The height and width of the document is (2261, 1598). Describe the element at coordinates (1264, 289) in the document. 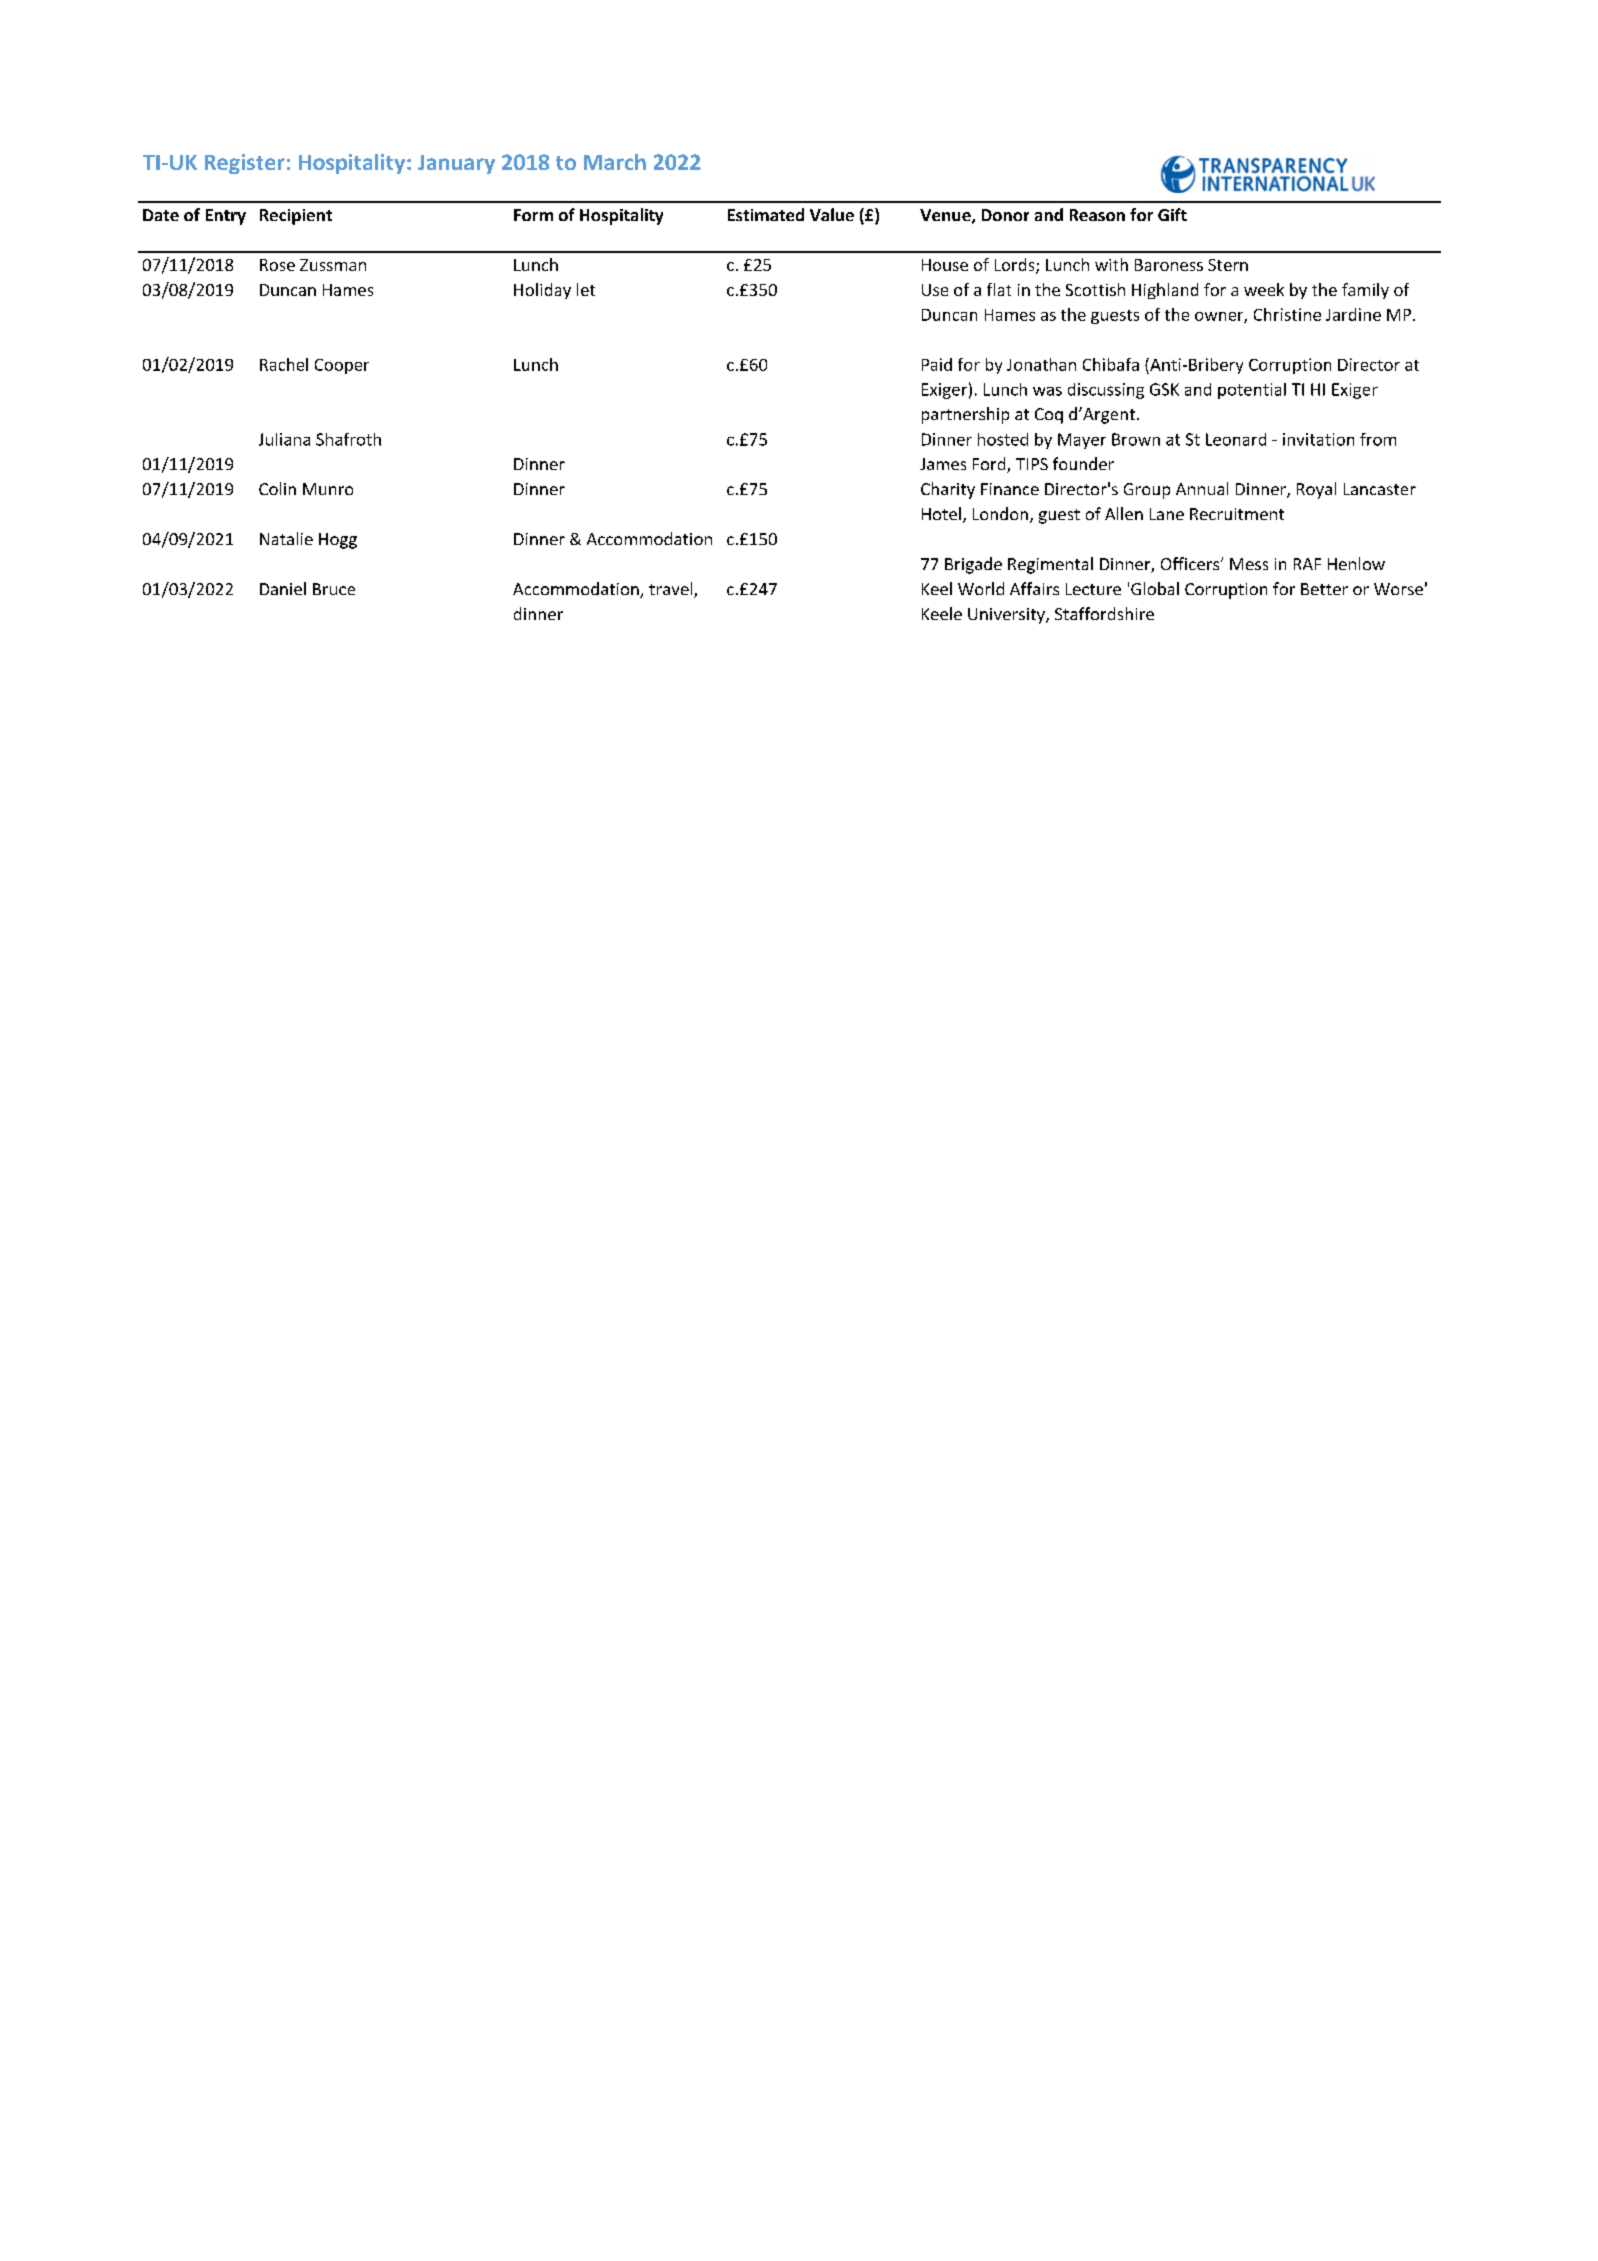

I see `week` at that location.
